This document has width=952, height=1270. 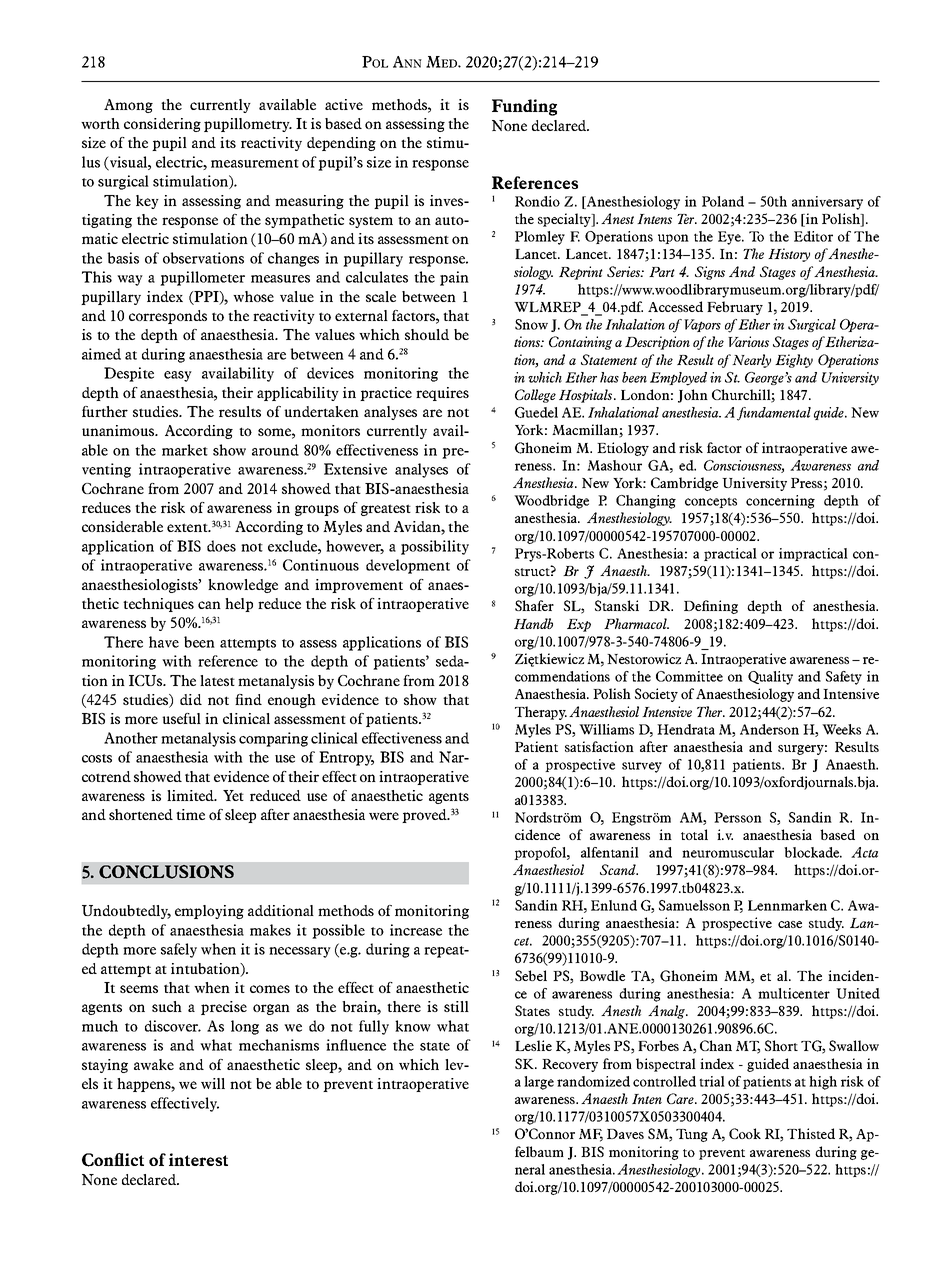 What do you see at coordinates (191, 795) in the document?
I see `limited` at bounding box center [191, 795].
